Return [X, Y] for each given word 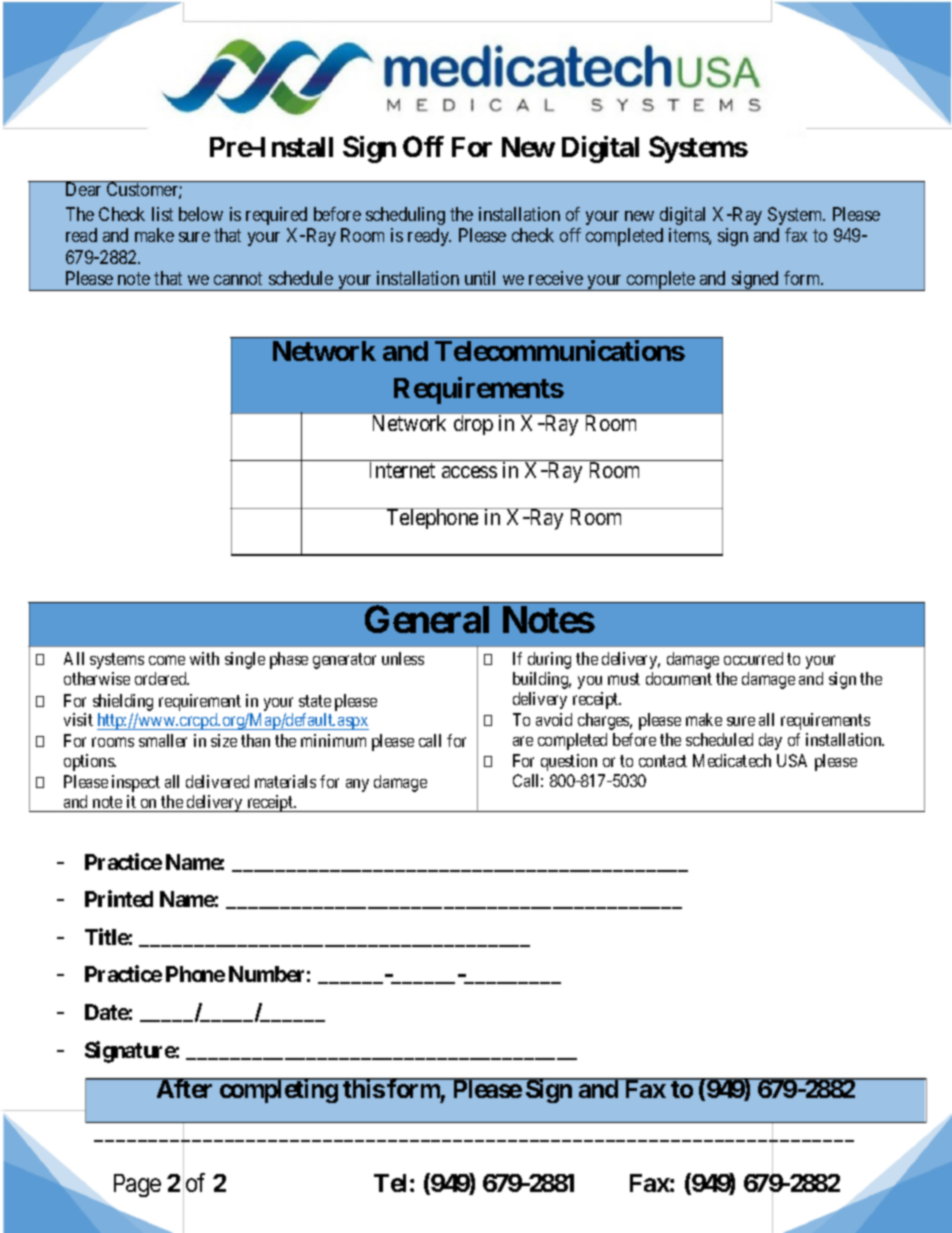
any [357, 785]
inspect [136, 783]
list [162, 214]
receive [556, 278]
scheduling [405, 216]
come [167, 660]
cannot [238, 278]
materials [285, 781]
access [469, 472]
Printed [119, 898]
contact [663, 761]
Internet [402, 470]
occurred [753, 658]
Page [137, 1185]
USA [792, 760]
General [427, 619]
